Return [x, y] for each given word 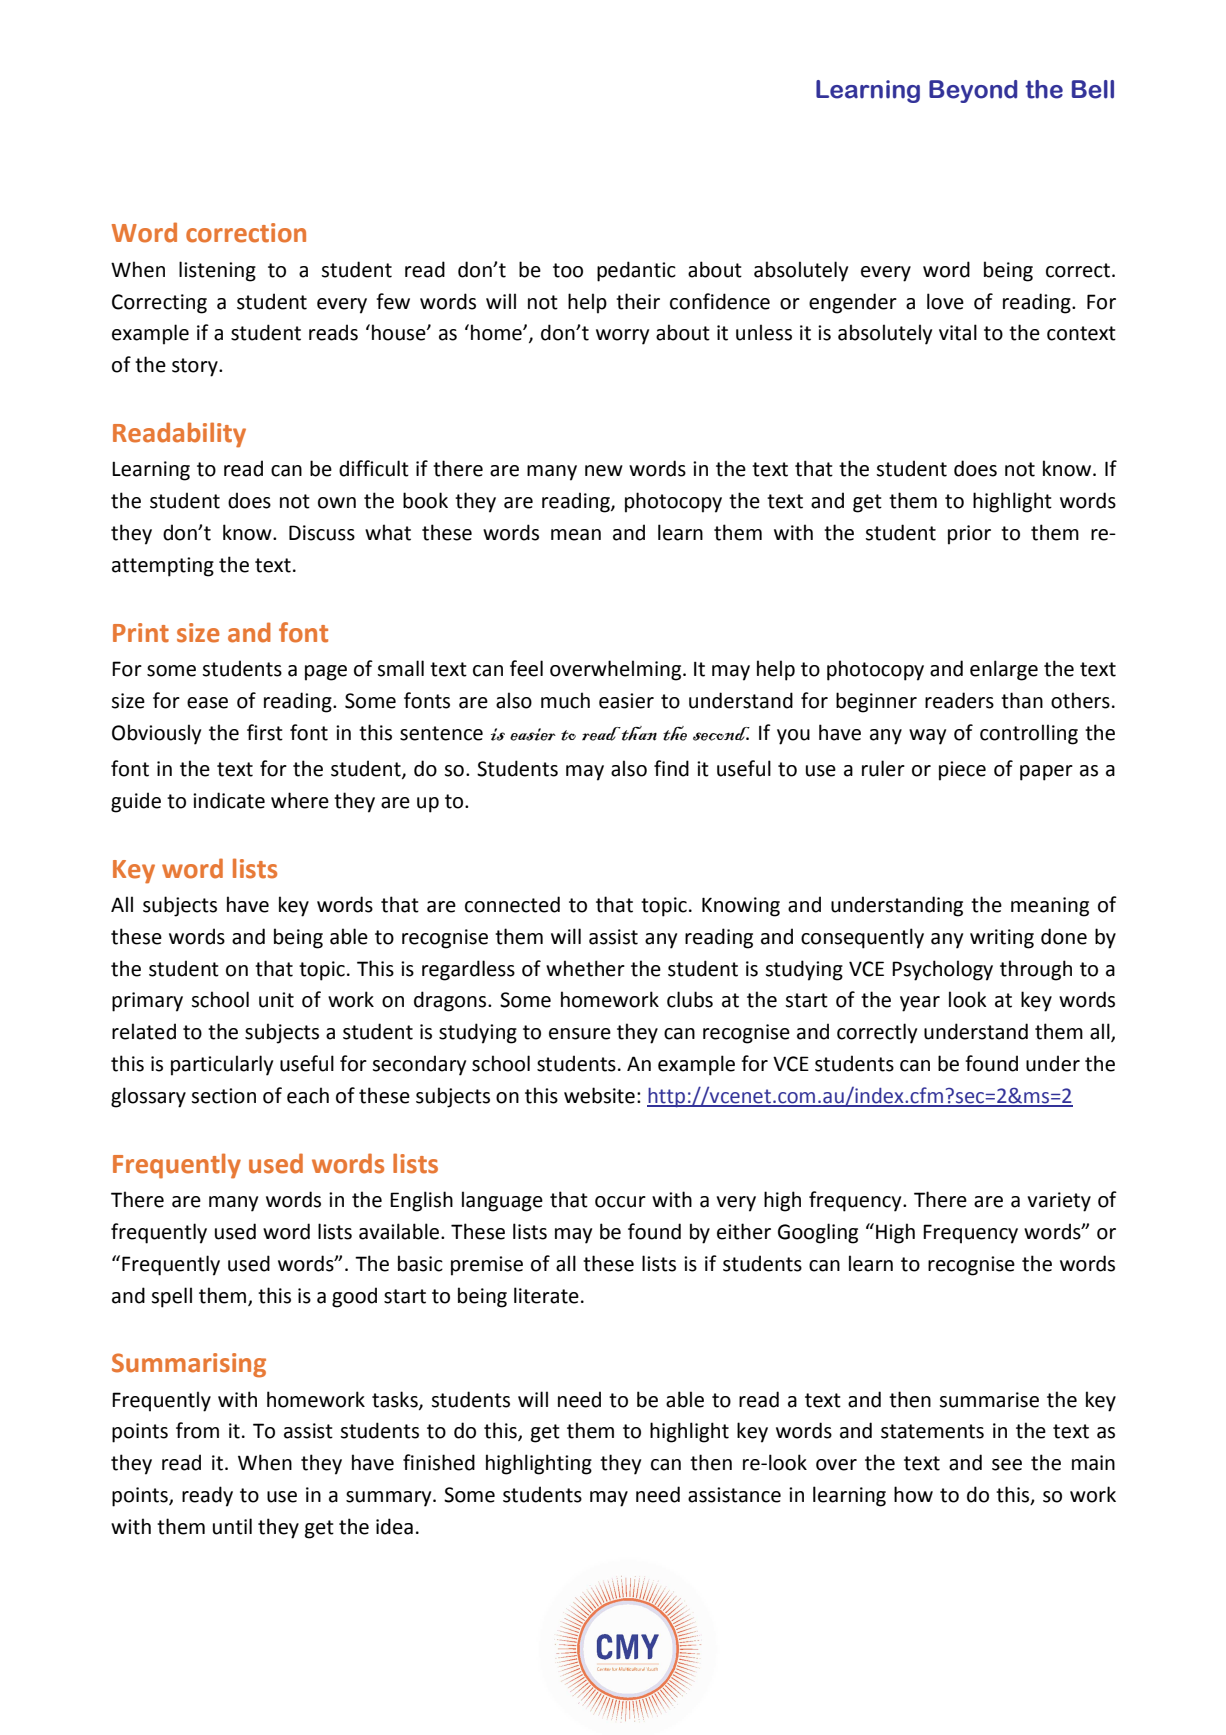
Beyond [973, 91]
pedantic [636, 271]
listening [217, 271]
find [671, 768]
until [232, 1526]
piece [962, 771]
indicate [229, 800]
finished [439, 1462]
